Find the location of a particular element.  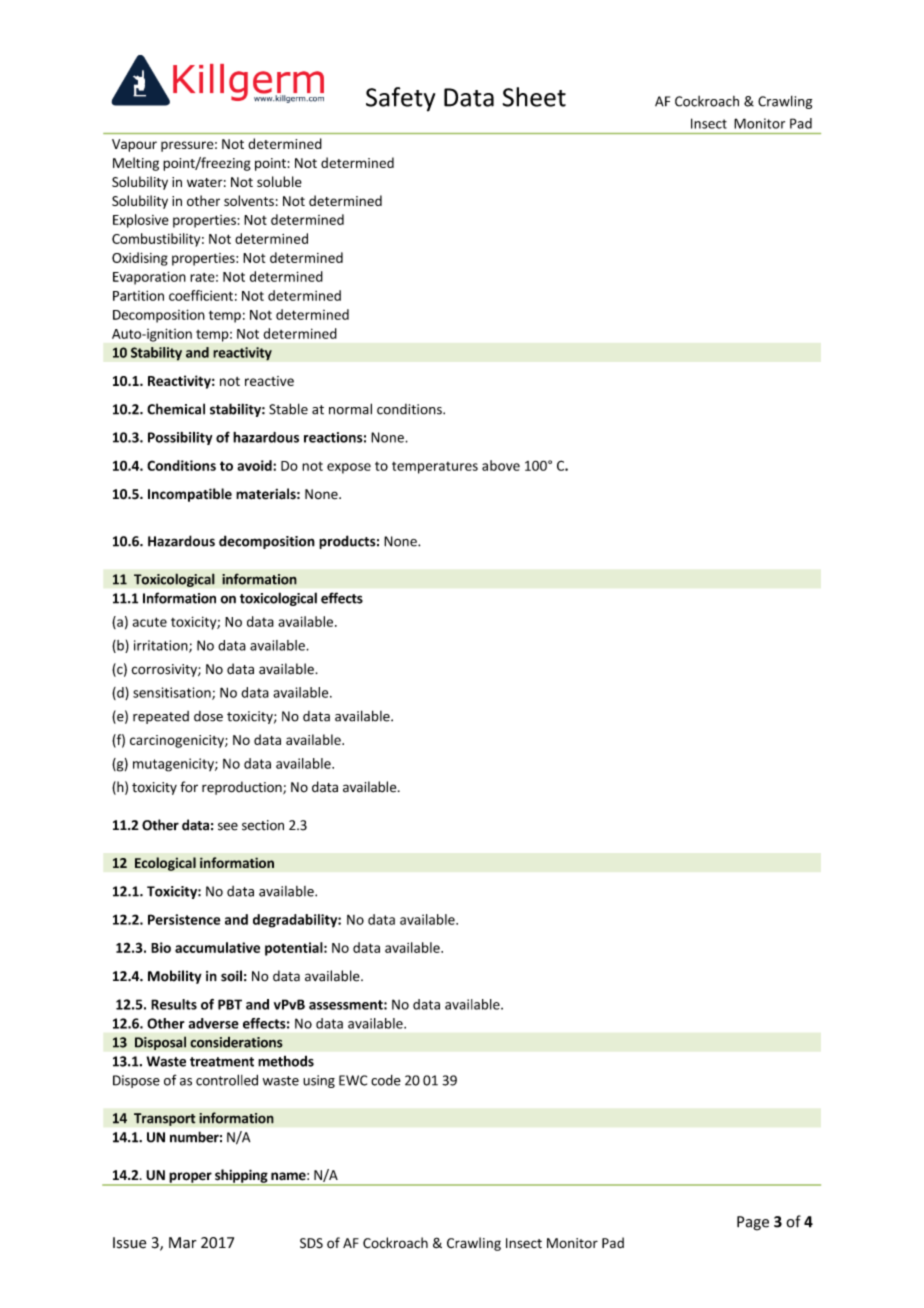

Vapour is located at coordinates (134, 145).
